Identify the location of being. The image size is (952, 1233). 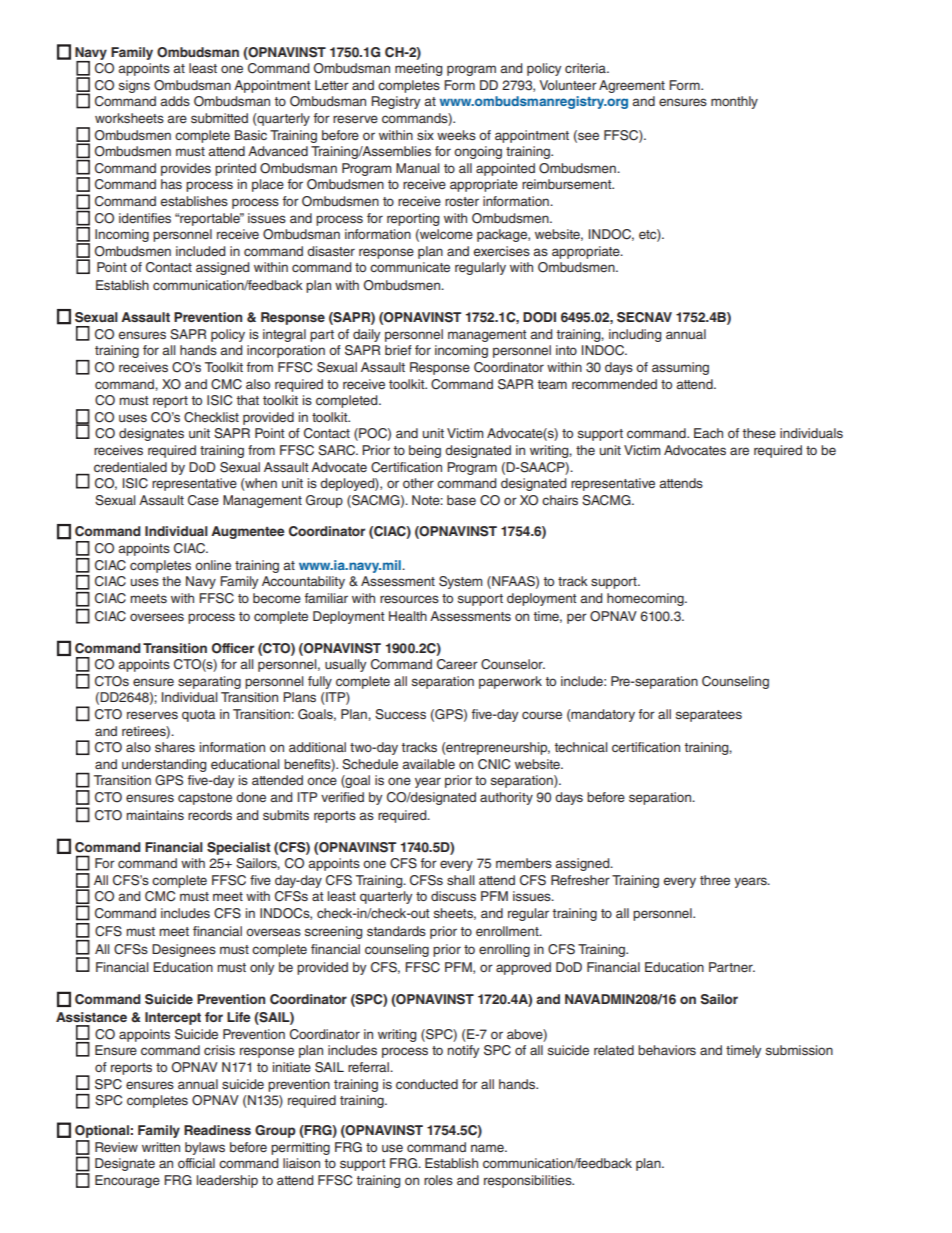
(425, 451).
